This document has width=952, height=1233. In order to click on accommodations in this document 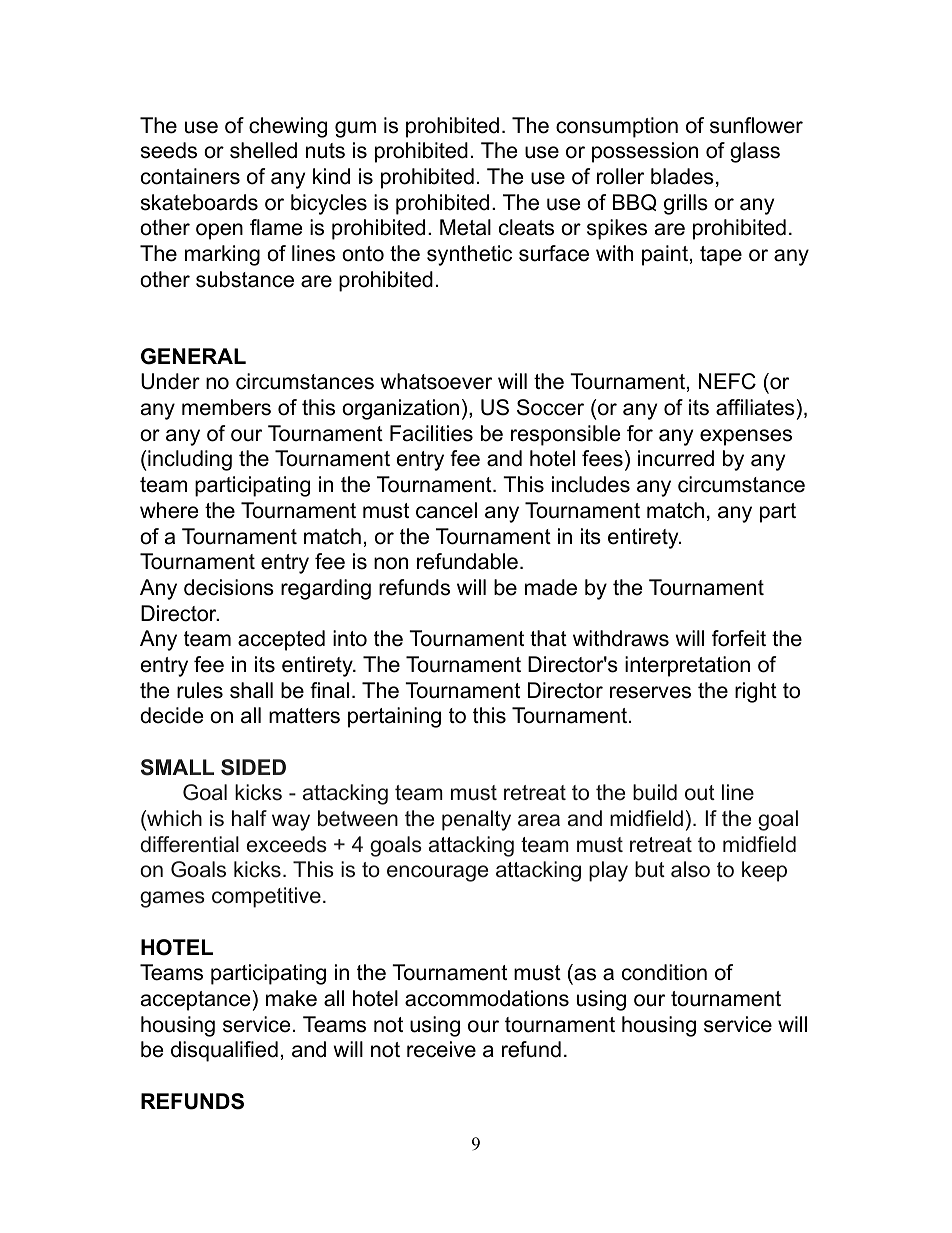, I will do `click(487, 998)`.
